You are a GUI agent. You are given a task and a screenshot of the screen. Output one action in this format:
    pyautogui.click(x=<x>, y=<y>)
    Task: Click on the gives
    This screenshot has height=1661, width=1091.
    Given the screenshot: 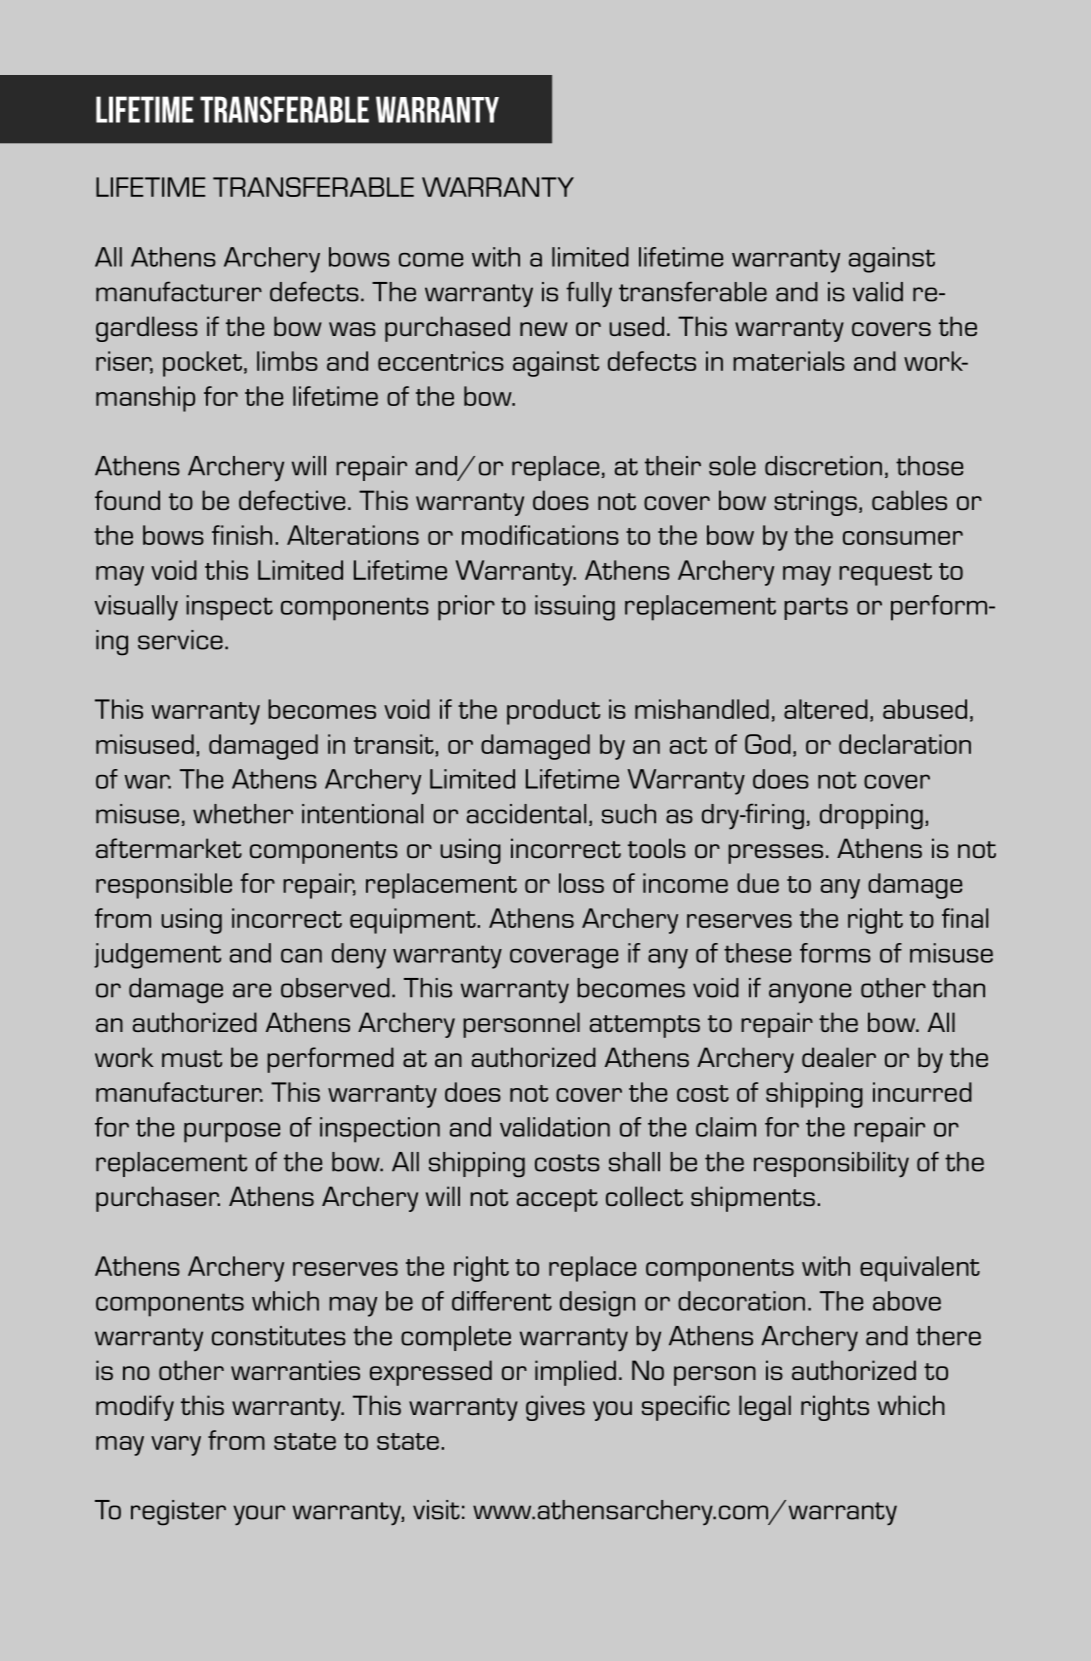 What is the action you would take?
    pyautogui.click(x=555, y=1408)
